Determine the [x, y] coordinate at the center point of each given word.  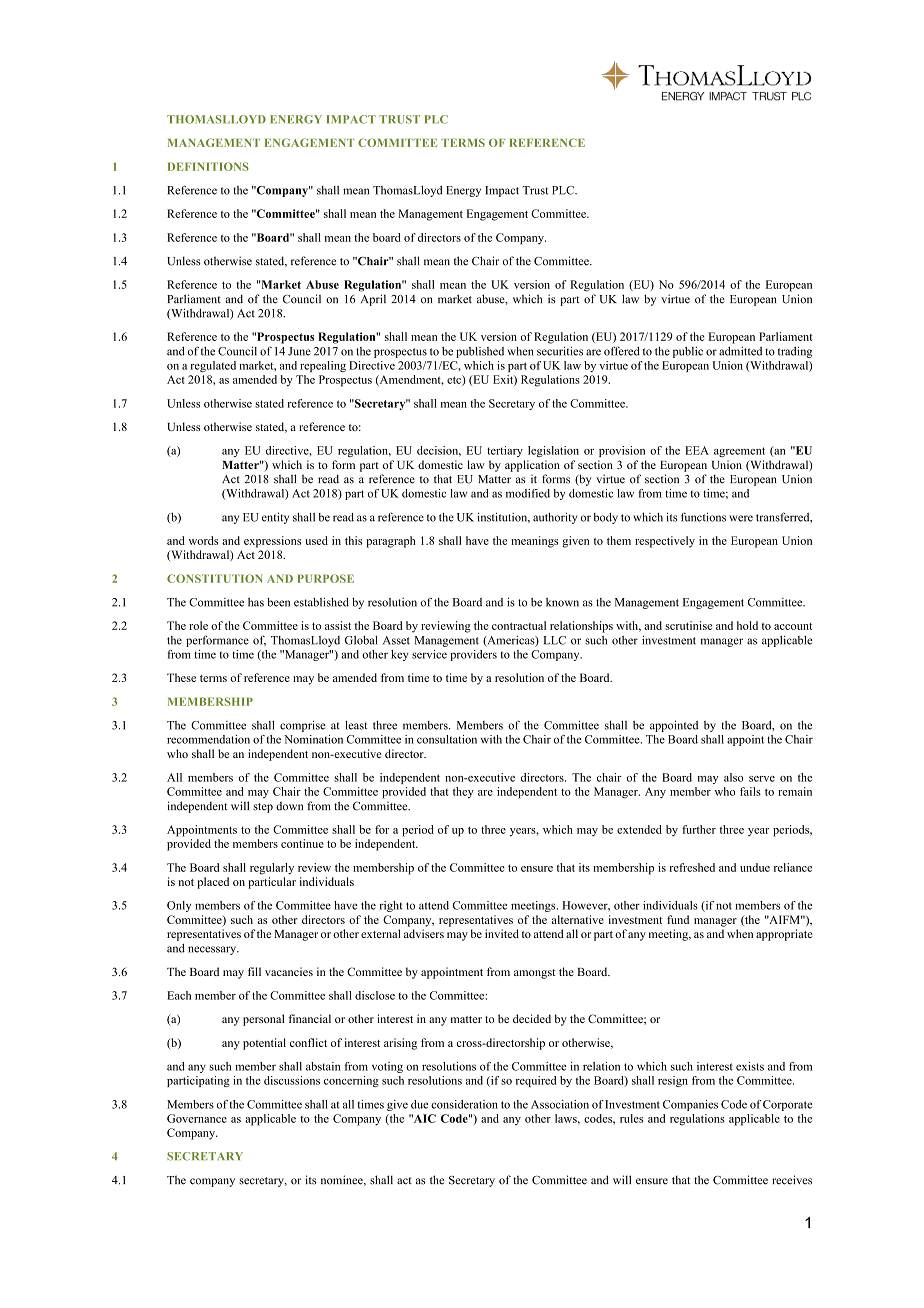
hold [747, 625]
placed [213, 883]
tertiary [505, 451]
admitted [740, 351]
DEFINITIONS [208, 166]
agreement [739, 452]
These [181, 677]
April [373, 300]
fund [678, 919]
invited [502, 933]
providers [473, 655]
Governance [197, 1118]
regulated [213, 366]
